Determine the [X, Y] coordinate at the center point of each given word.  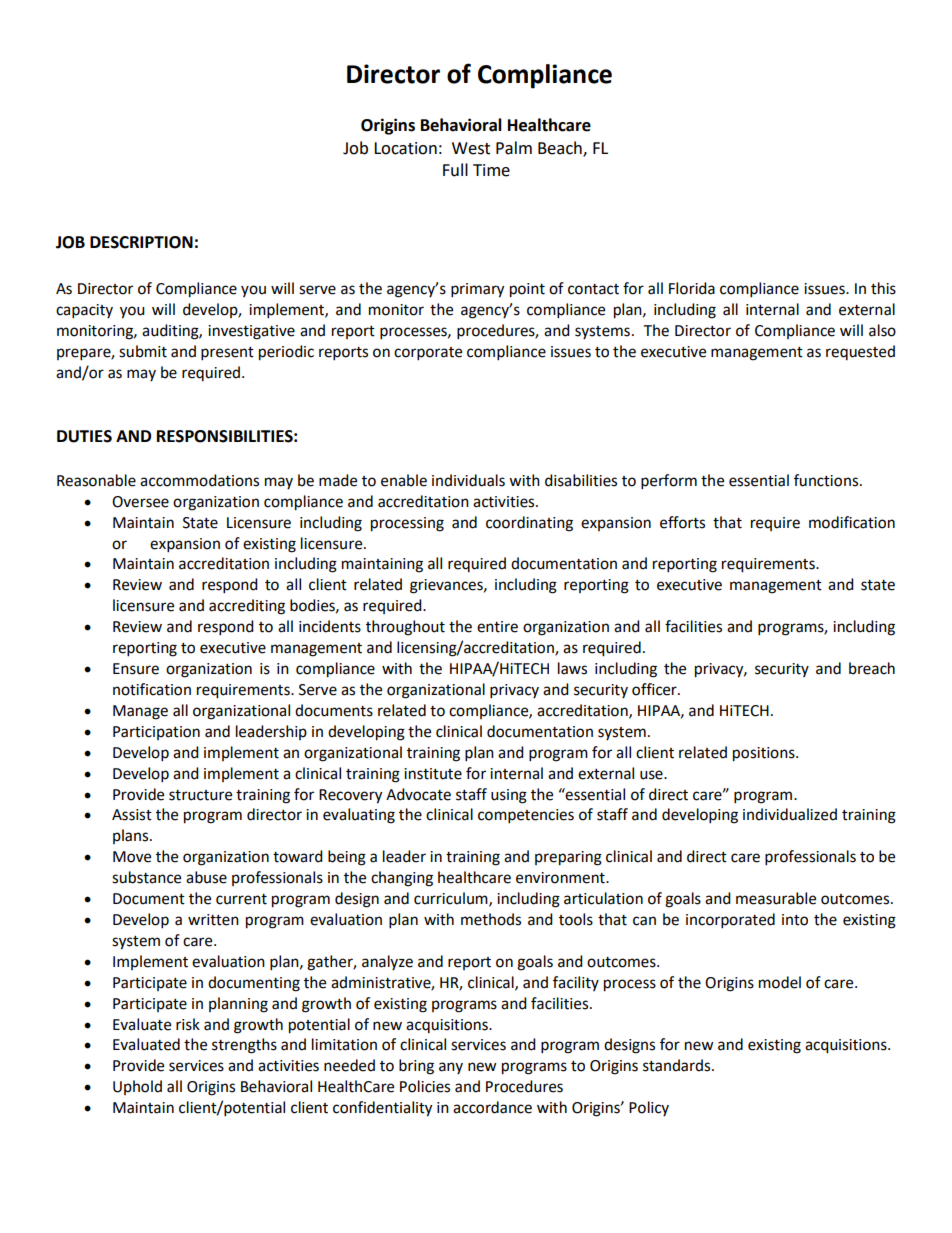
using [509, 796]
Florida [692, 288]
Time [491, 170]
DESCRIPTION [141, 242]
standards [678, 1065]
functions [827, 480]
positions [765, 754]
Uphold [137, 1087]
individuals [468, 480]
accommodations [199, 480]
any [451, 1068]
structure [200, 795]
